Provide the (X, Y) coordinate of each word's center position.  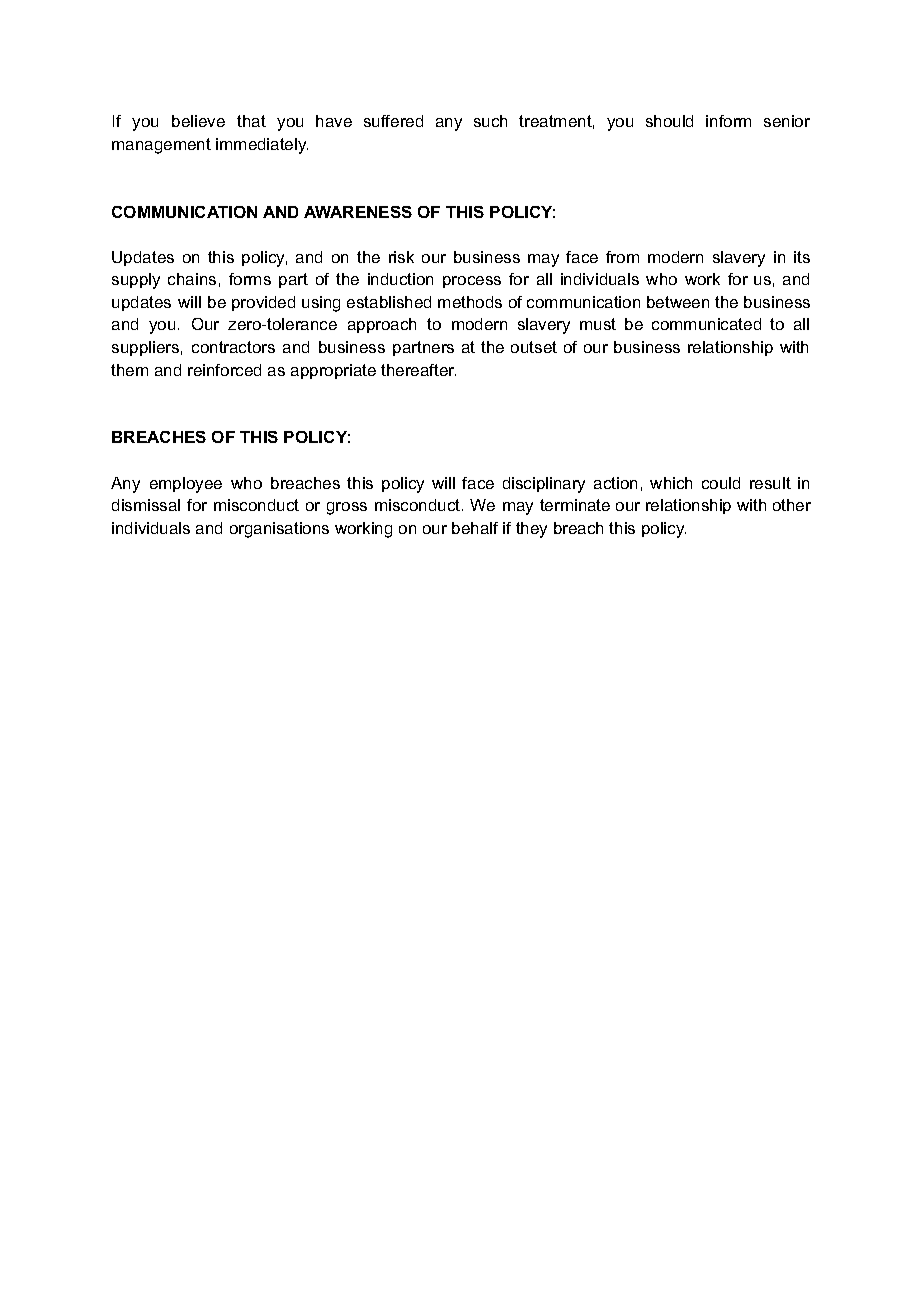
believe (198, 121)
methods (470, 302)
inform (728, 121)
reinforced (224, 370)
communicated (706, 324)
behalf (475, 528)
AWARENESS (358, 212)
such (490, 121)
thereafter (418, 370)
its (802, 257)
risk (401, 257)
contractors (233, 347)
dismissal (146, 505)
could (721, 483)
